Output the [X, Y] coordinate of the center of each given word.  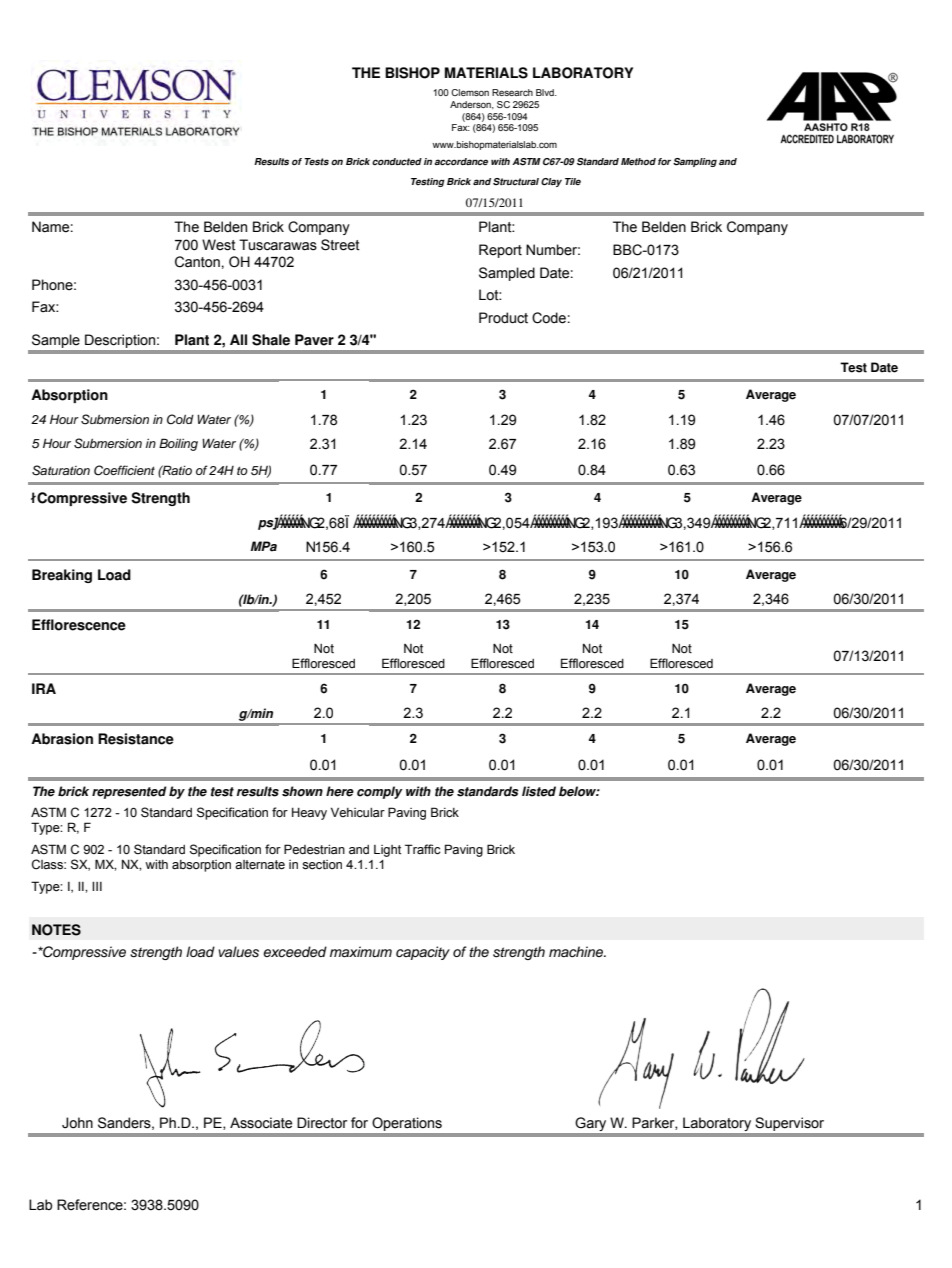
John [77, 1123]
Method [638, 161]
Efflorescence [79, 625]
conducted [397, 162]
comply [380, 792]
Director [322, 1123]
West [219, 245]
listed [539, 791]
